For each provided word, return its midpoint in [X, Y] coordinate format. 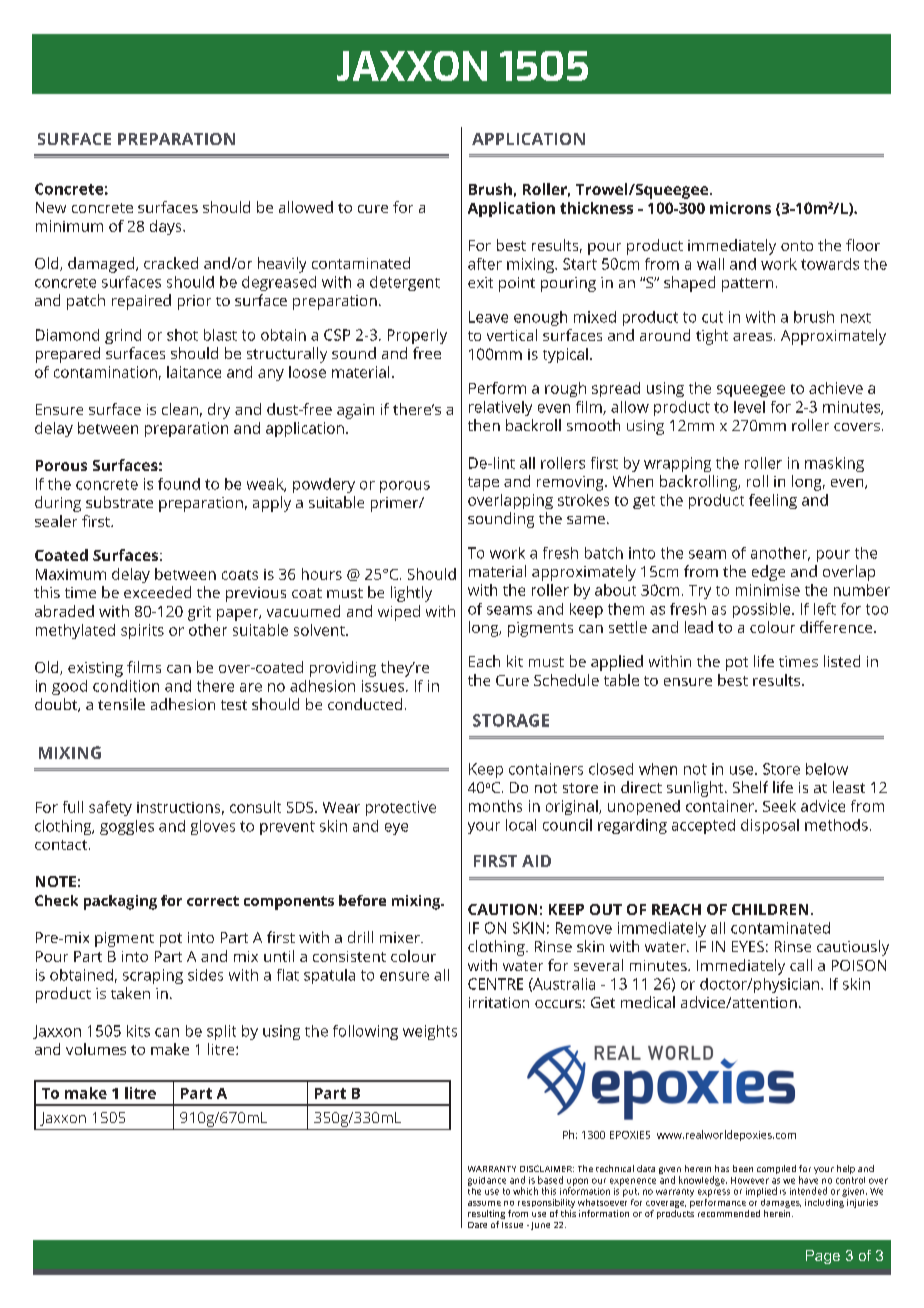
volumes [96, 1049]
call [801, 965]
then [484, 425]
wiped [399, 613]
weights [430, 1032]
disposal [770, 826]
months [495, 806]
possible [763, 610]
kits [138, 1031]
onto [797, 246]
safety [110, 808]
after [485, 264]
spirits [142, 631]
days [167, 227]
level [749, 407]
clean [180, 409]
